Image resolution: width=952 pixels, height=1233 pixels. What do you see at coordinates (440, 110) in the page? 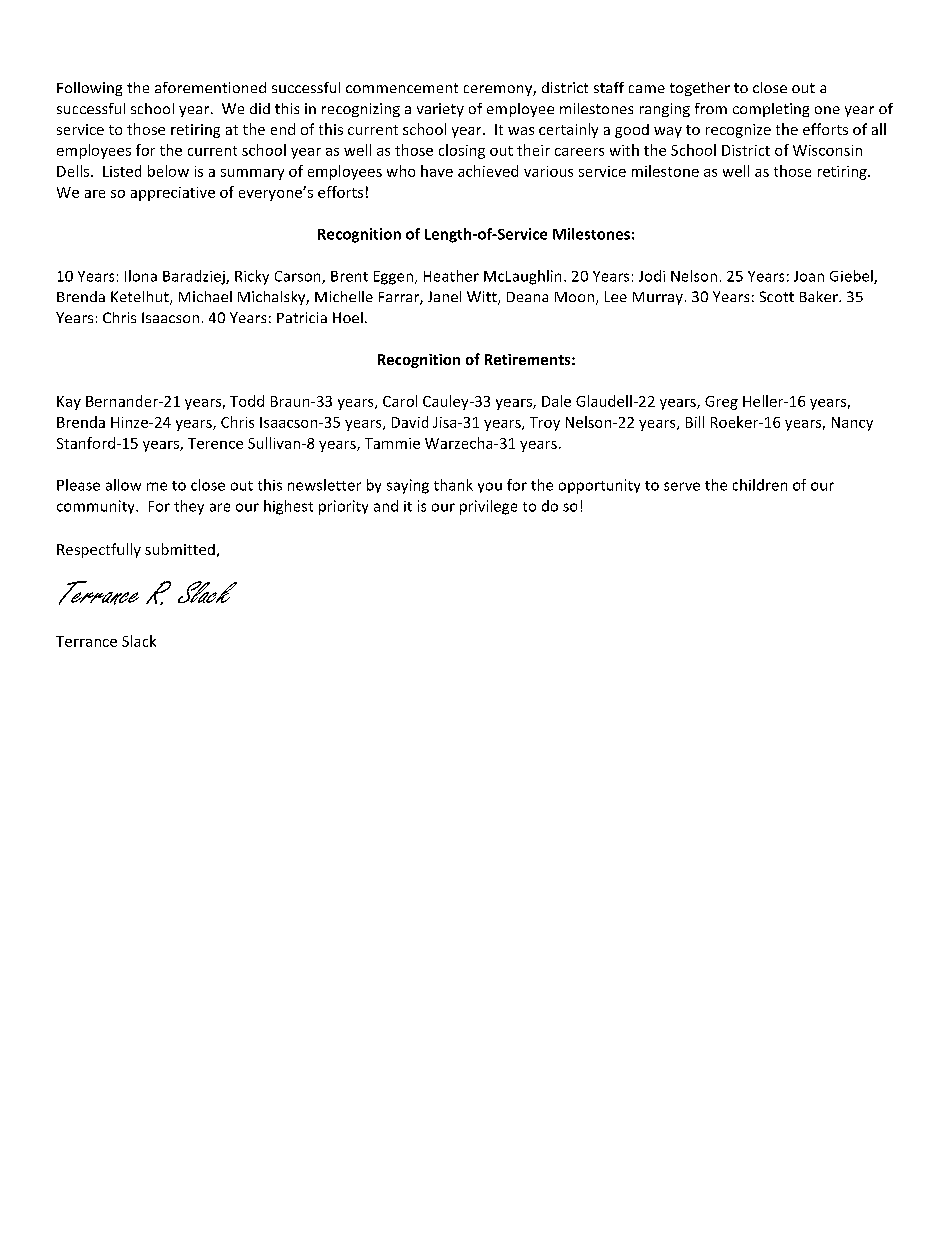
I see `variety` at bounding box center [440, 110].
